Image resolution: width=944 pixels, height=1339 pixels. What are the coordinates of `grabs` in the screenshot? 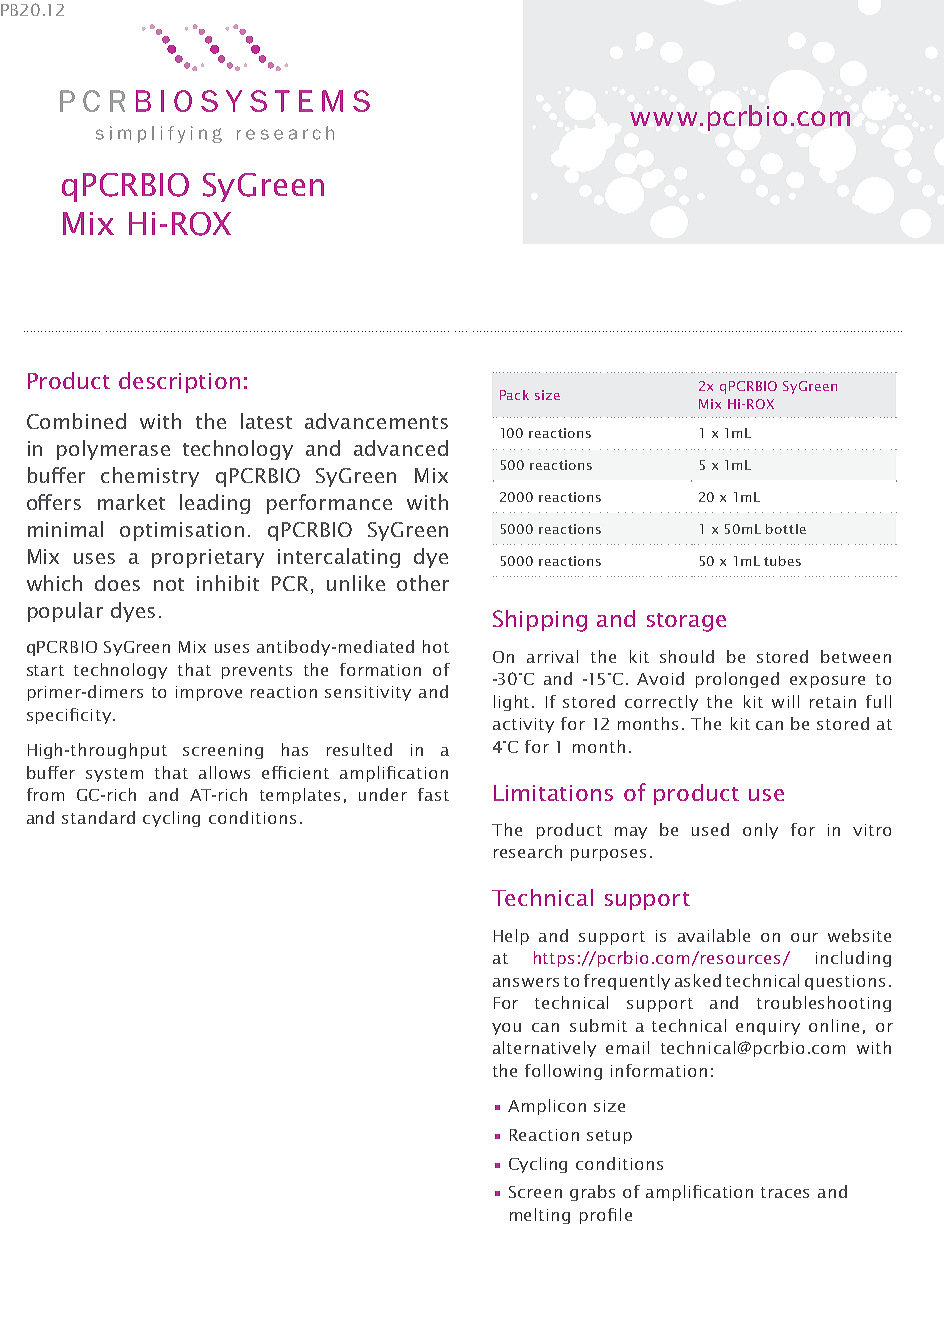 It's located at (592, 1193).
